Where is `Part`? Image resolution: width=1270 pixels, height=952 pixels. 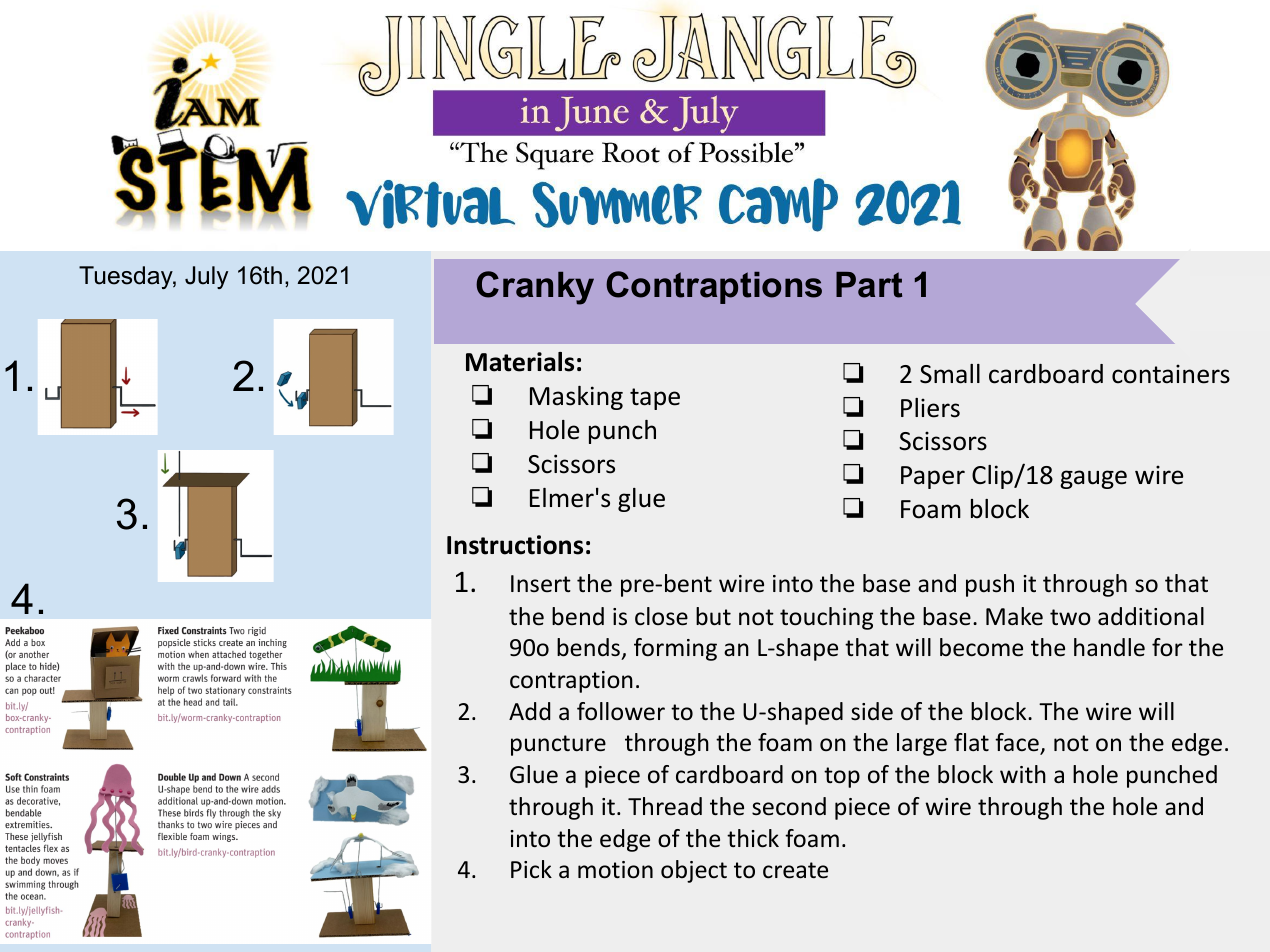
Part is located at coordinates (869, 285).
